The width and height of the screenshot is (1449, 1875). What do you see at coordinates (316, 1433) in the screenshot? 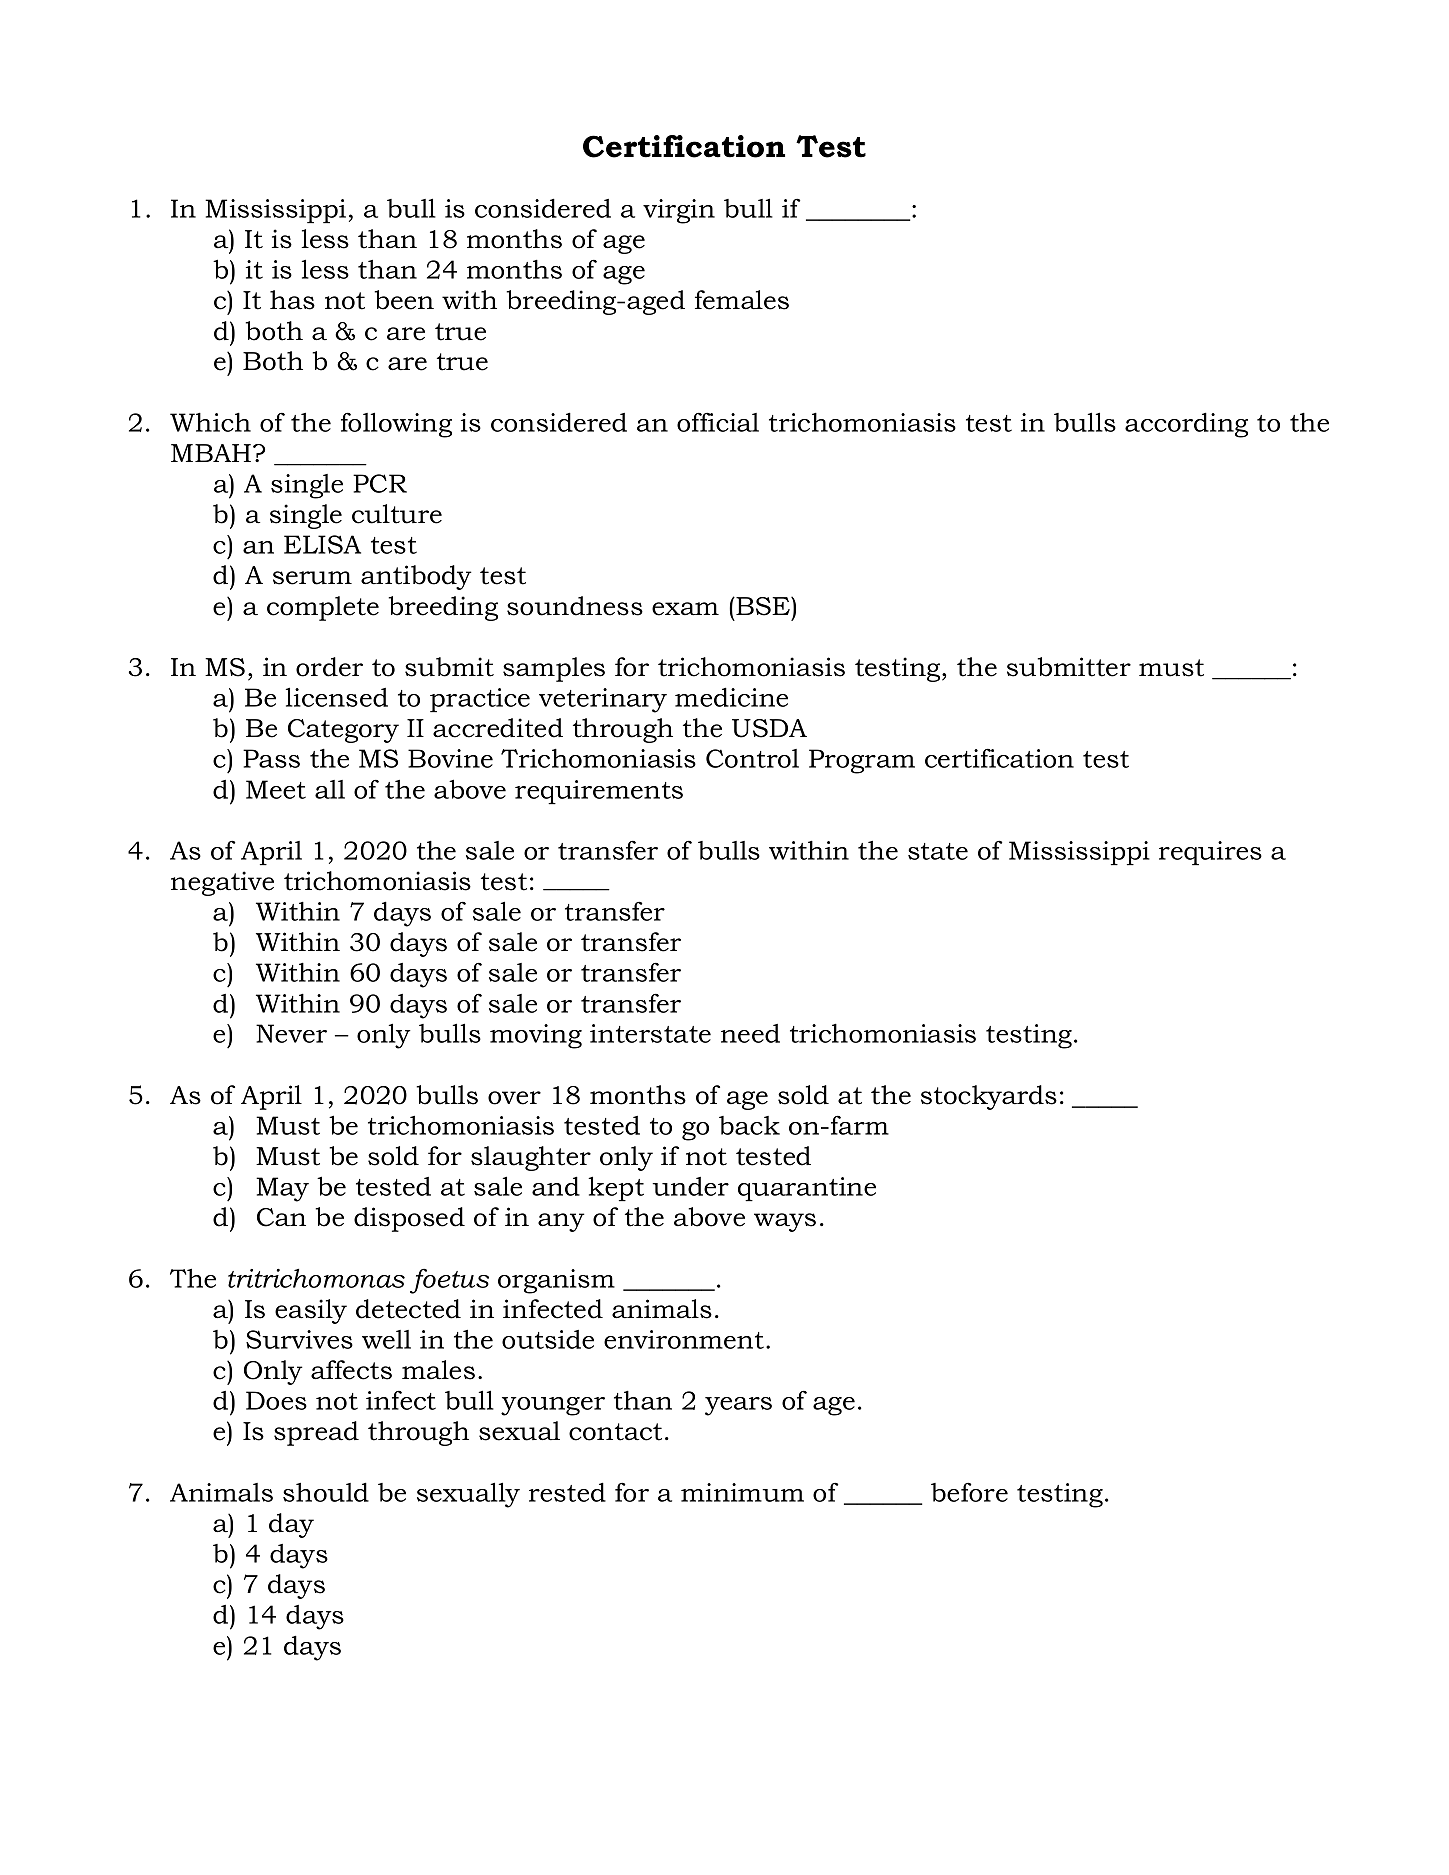
I see `spread` at bounding box center [316, 1433].
